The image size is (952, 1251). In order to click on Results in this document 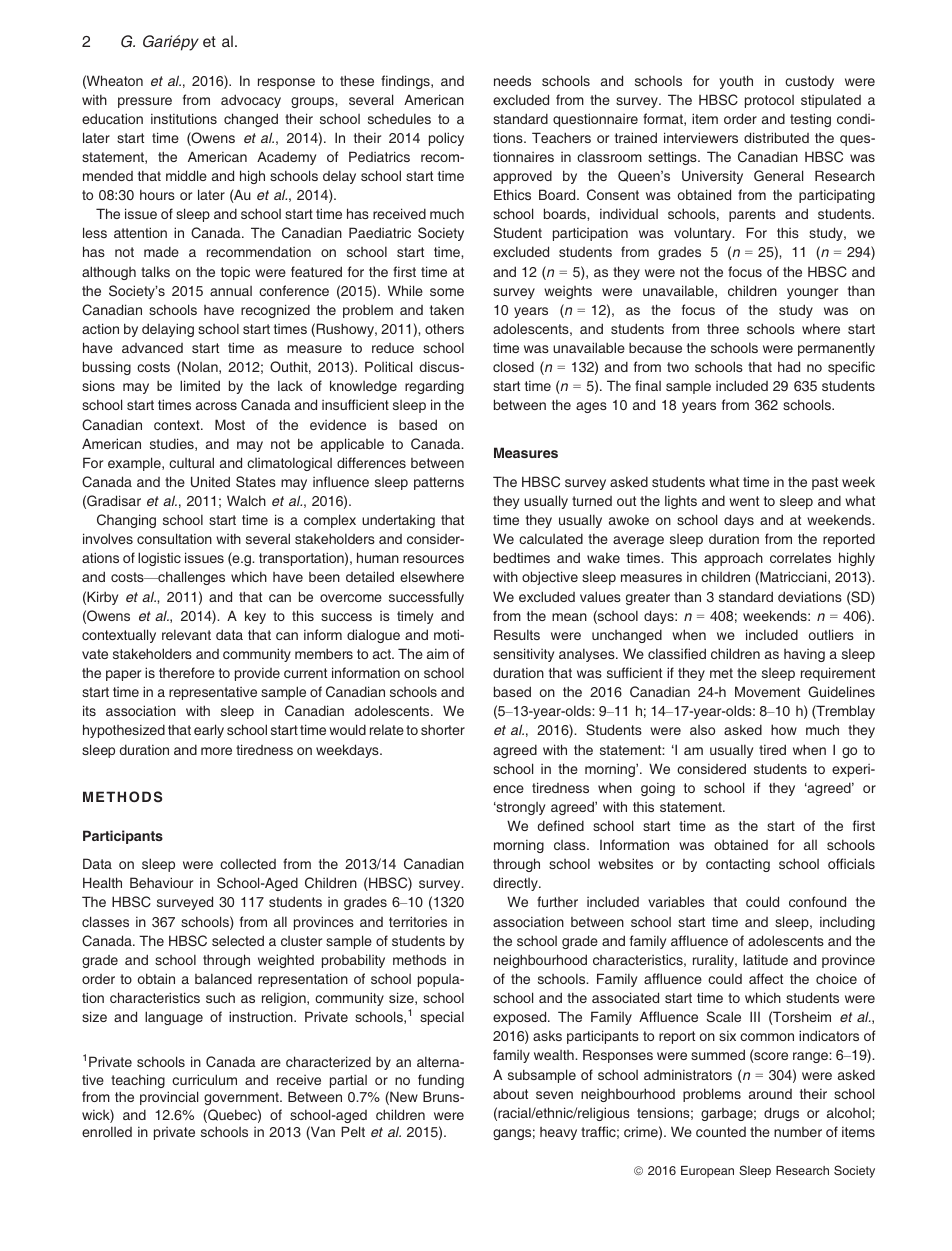, I will do `click(517, 634)`.
